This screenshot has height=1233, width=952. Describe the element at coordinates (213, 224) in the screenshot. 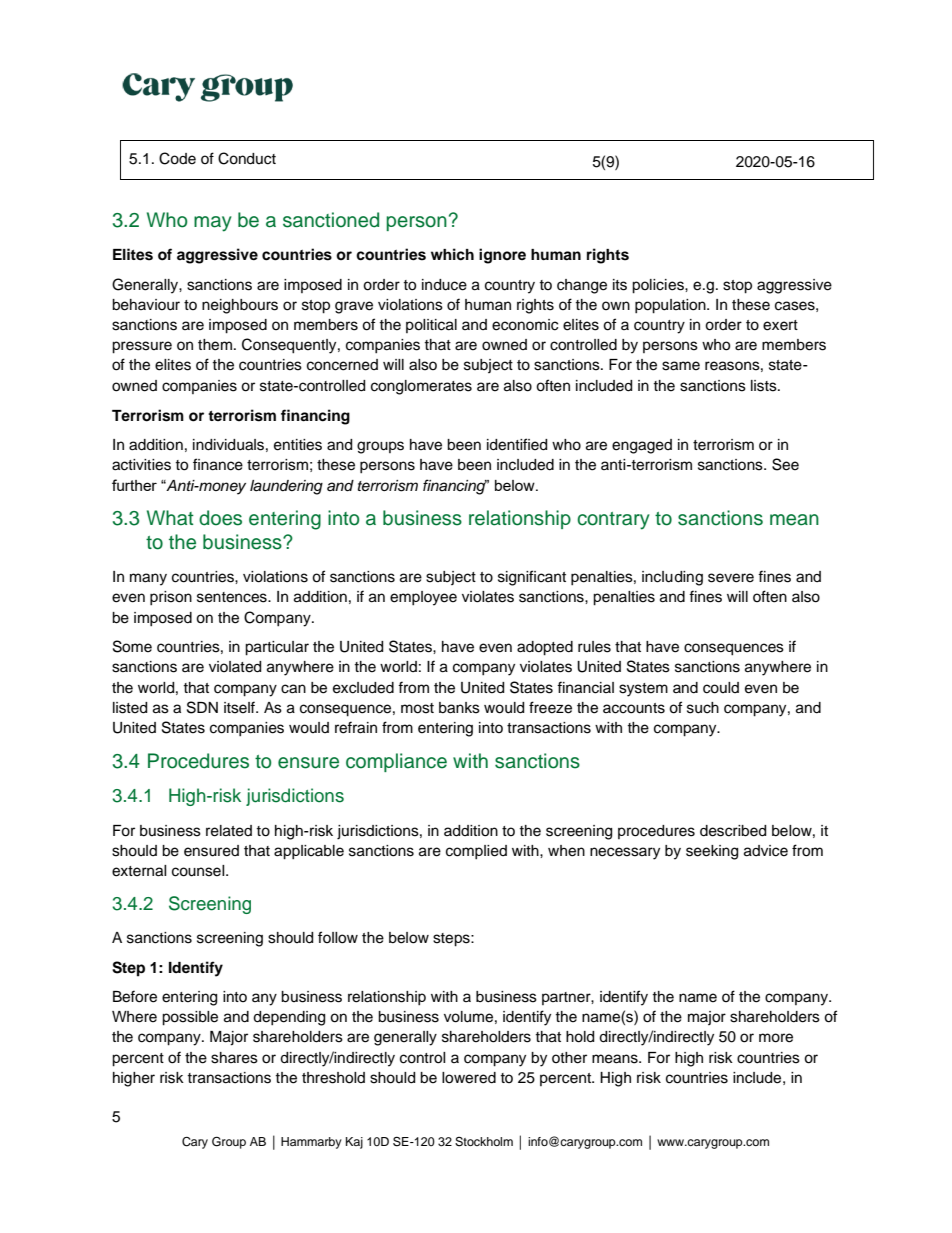

I see `may` at that location.
